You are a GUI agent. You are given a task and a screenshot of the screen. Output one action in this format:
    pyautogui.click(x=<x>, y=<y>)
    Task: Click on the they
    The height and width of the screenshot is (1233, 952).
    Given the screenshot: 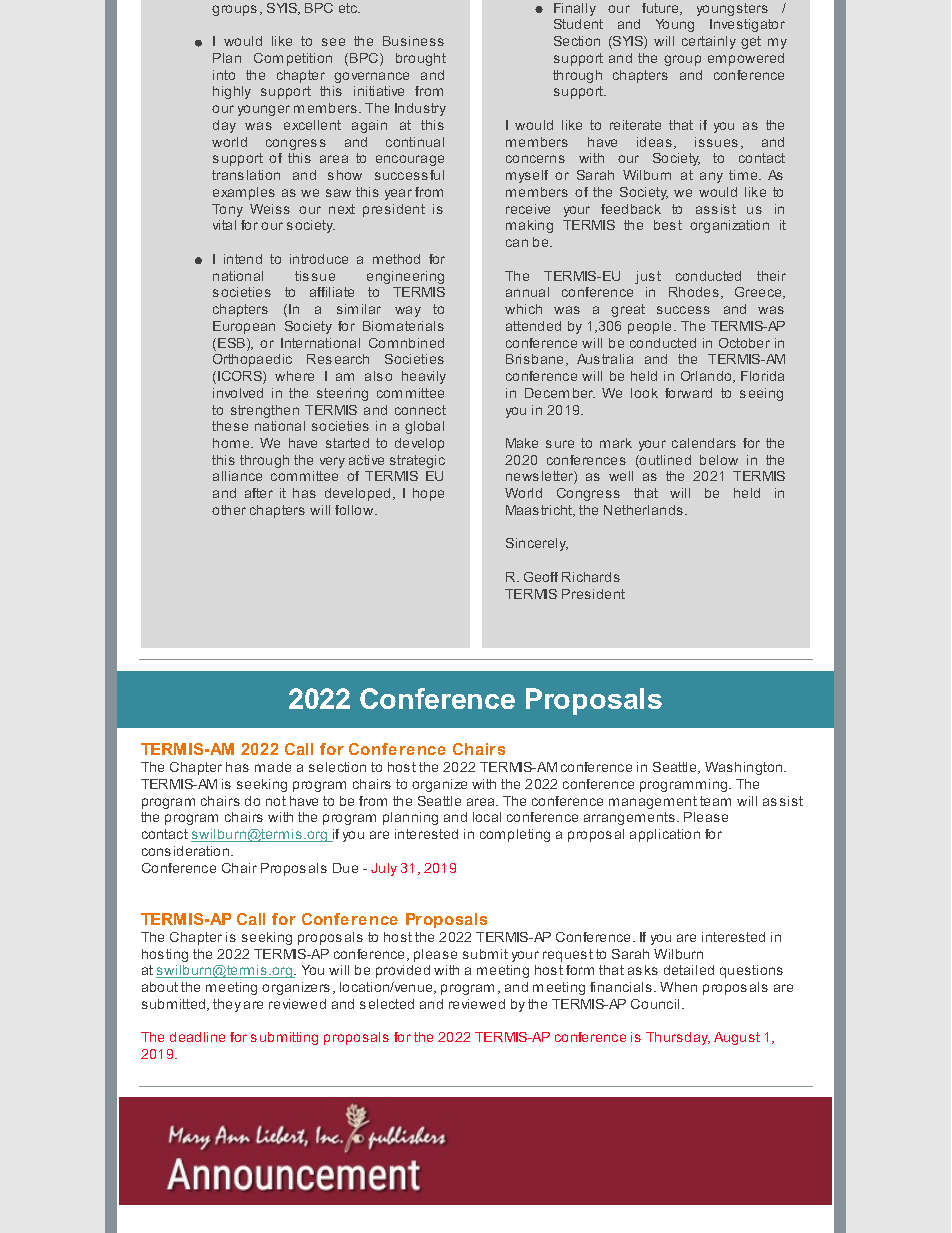 What is the action you would take?
    pyautogui.click(x=227, y=1005)
